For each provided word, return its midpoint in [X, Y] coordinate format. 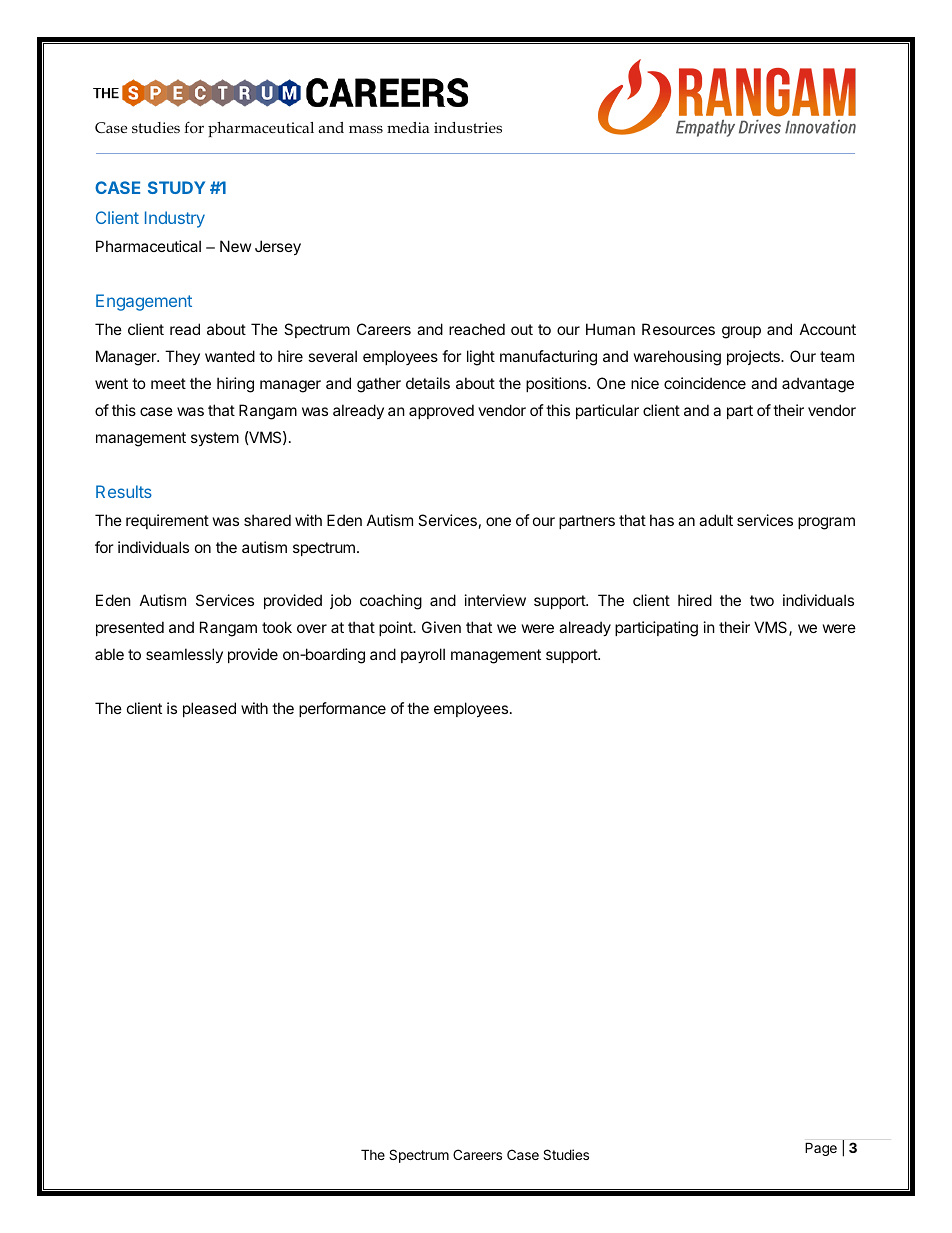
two [762, 600]
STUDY [176, 187]
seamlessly [184, 655]
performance [342, 709]
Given [441, 627]
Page [821, 1149]
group [741, 332]
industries [468, 128]
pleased [209, 709]
